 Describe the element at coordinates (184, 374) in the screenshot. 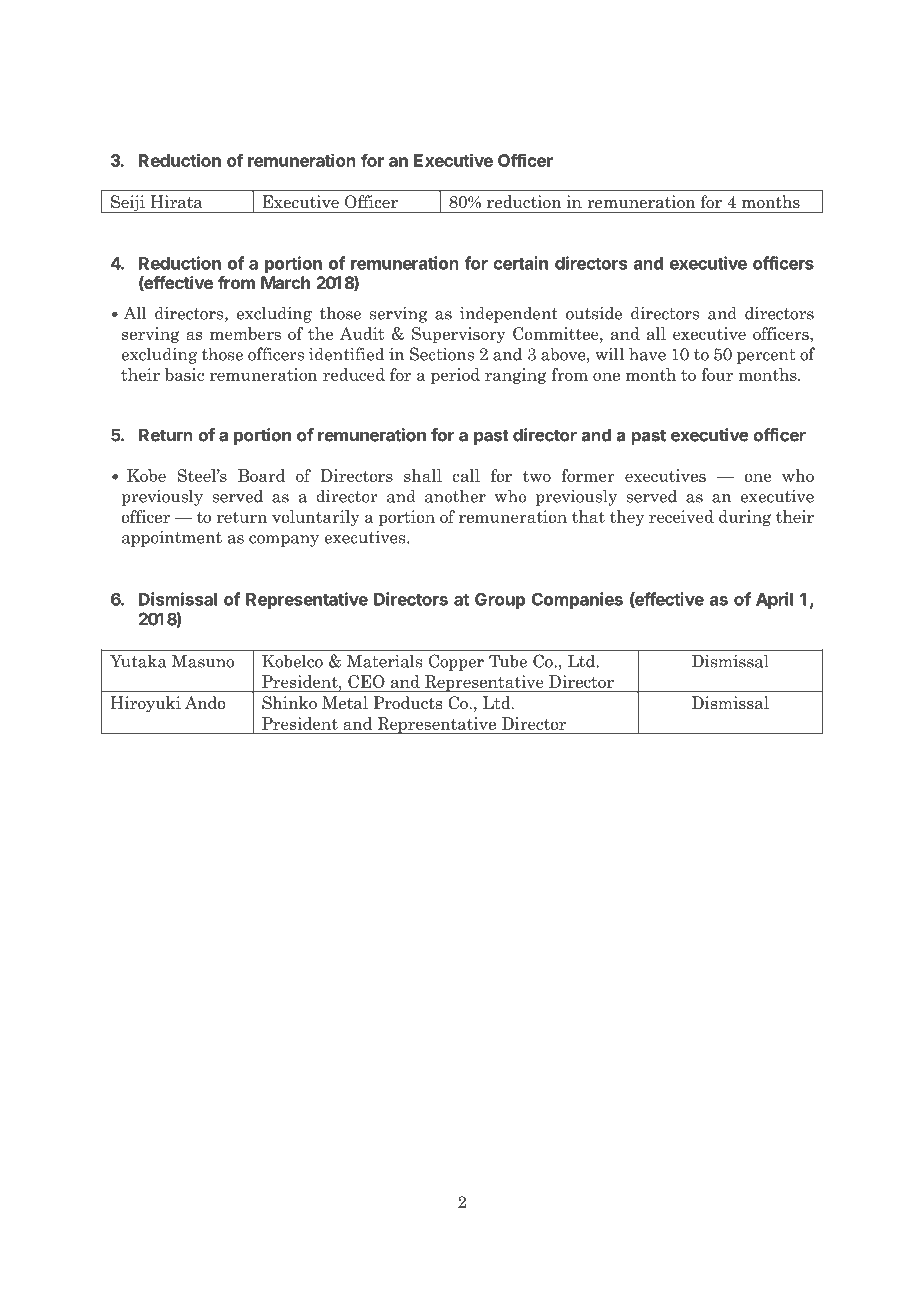

I see `basic` at that location.
